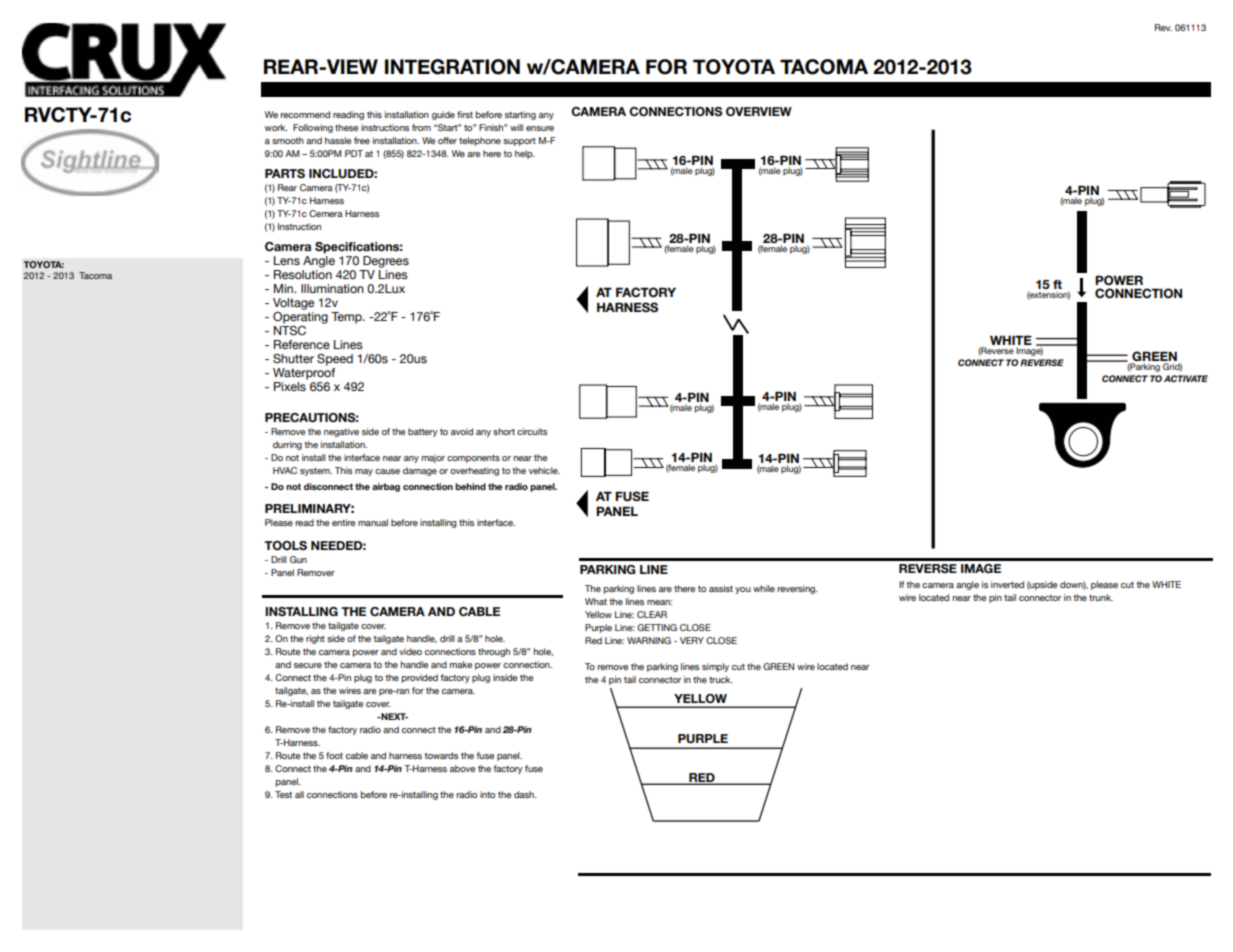 This screenshot has width=1233, height=952. I want to click on will, so click(516, 127).
